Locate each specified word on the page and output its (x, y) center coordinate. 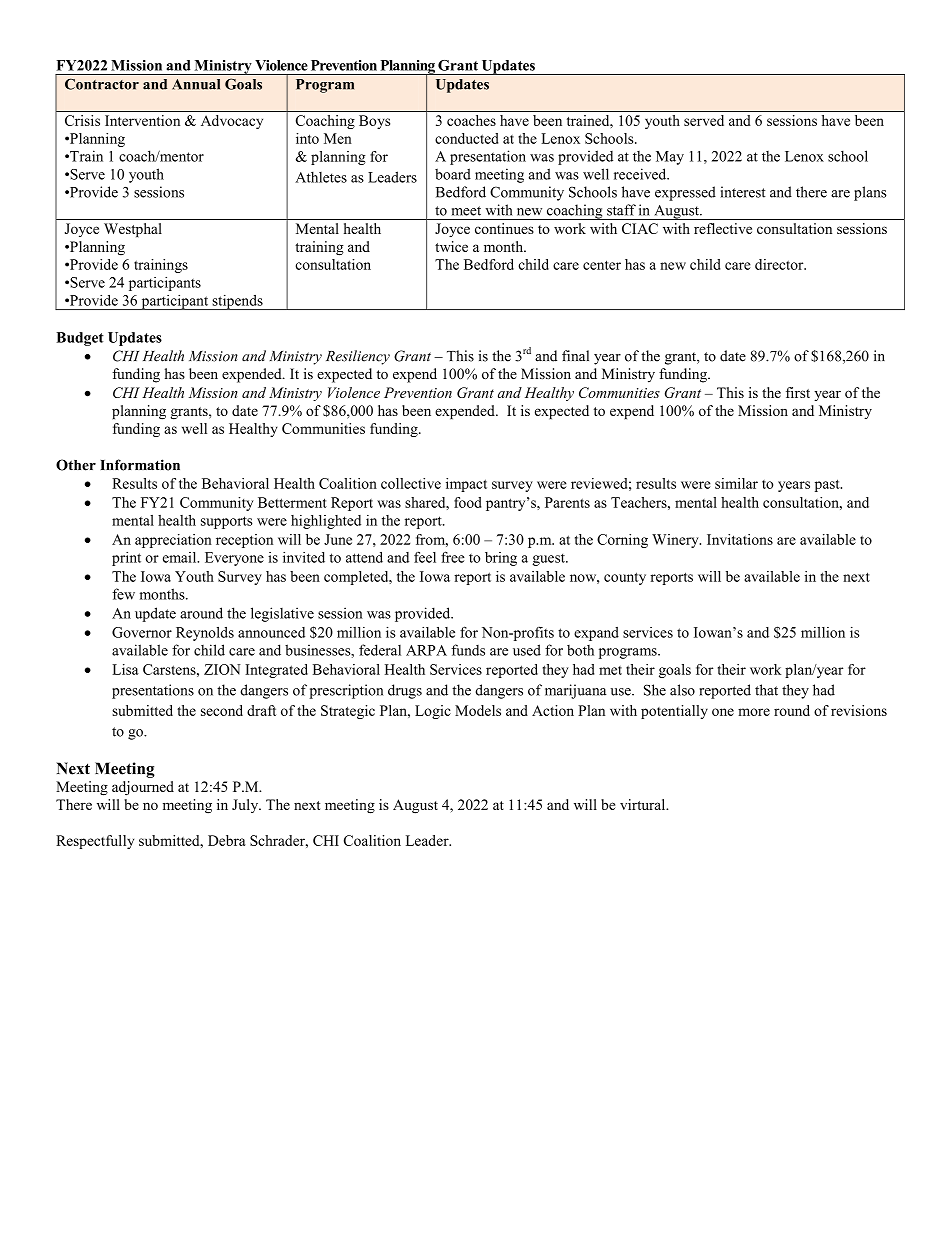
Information (140, 465)
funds (468, 650)
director (780, 264)
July (246, 806)
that (766, 690)
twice (451, 246)
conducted (466, 138)
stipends (237, 302)
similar (736, 483)
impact (466, 485)
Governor (142, 632)
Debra (227, 840)
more (754, 712)
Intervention (142, 120)
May (670, 158)
